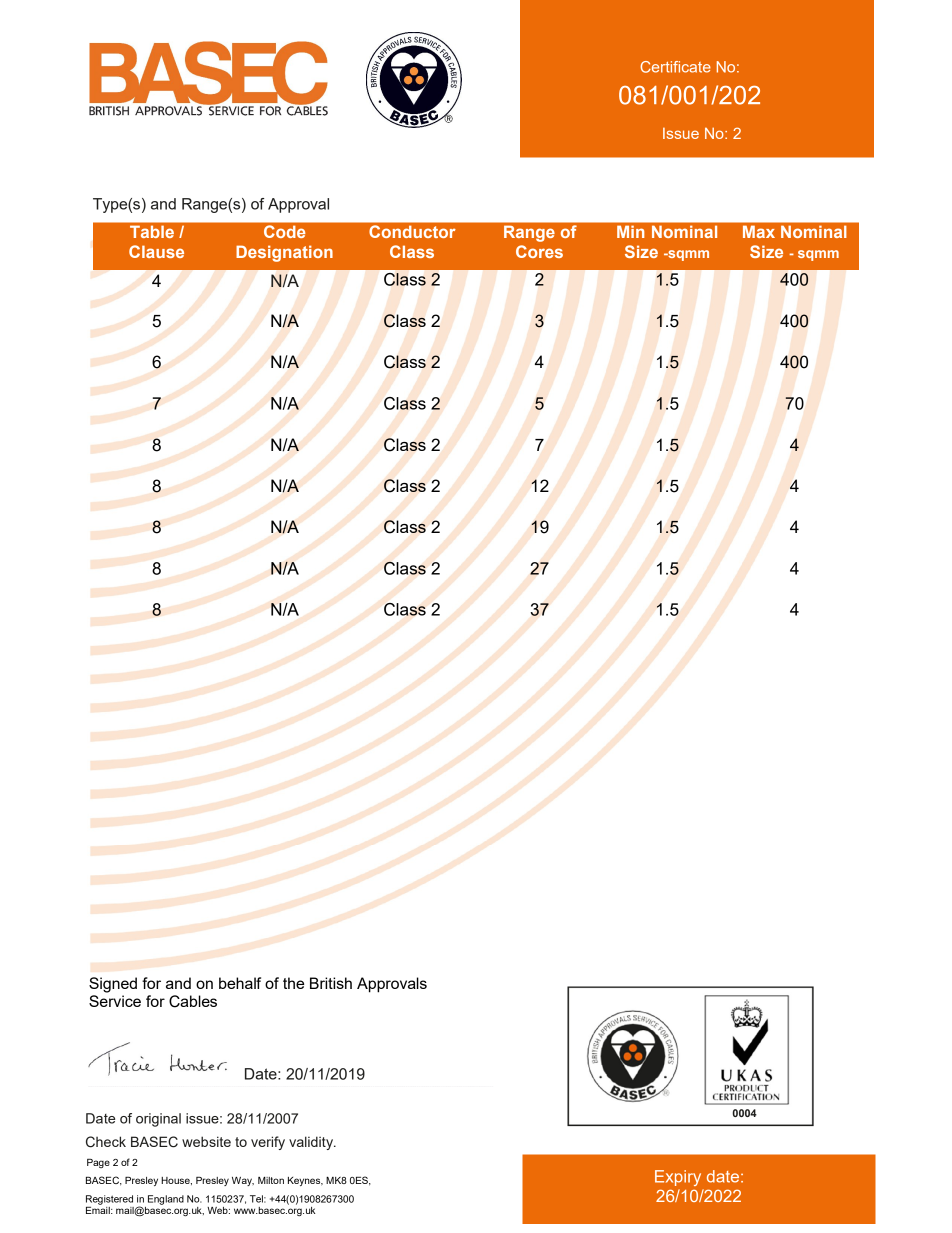  Describe the element at coordinates (412, 231) in the screenshot. I see `Conductor` at that location.
